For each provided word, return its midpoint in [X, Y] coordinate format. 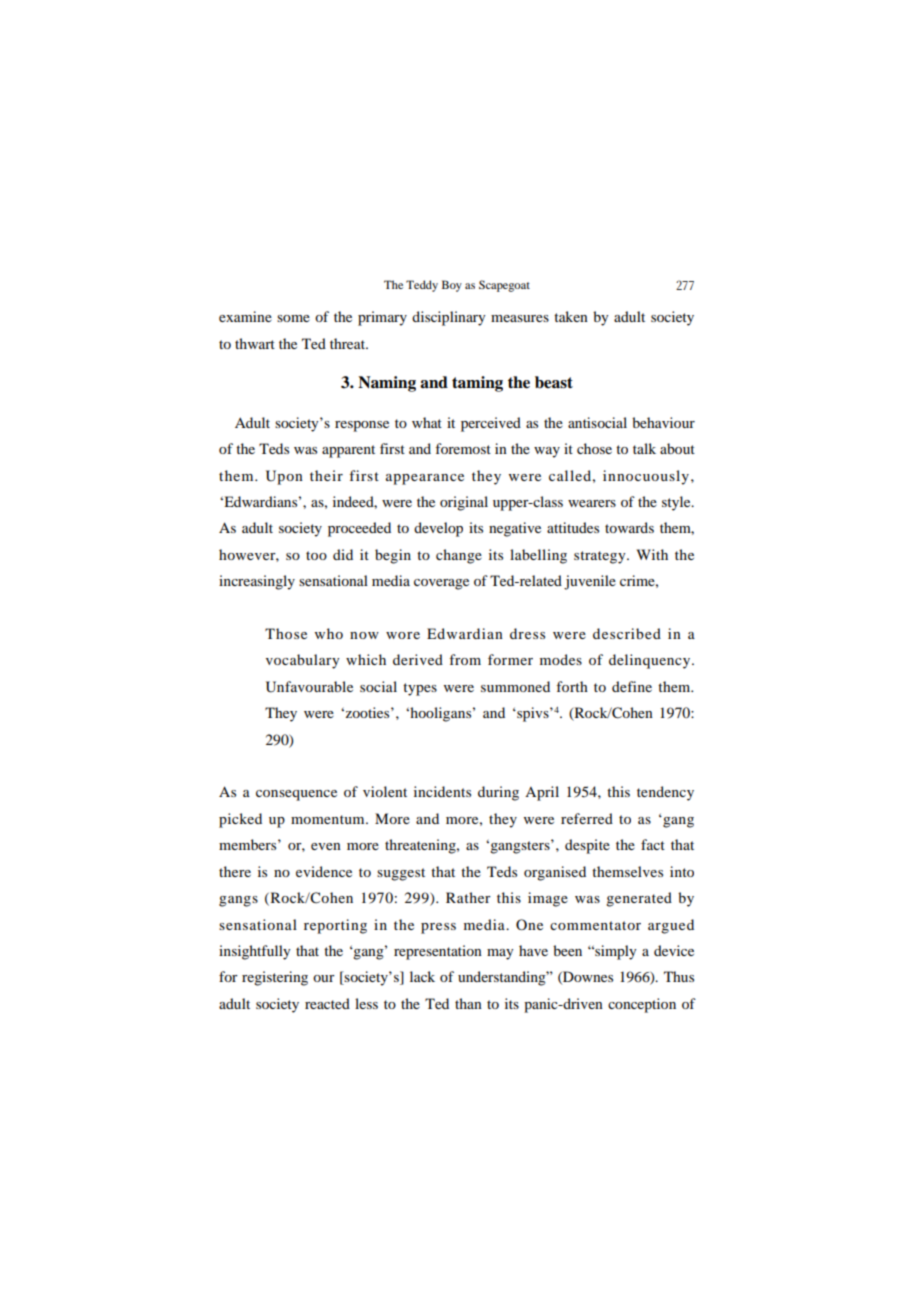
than [468, 1003]
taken [571, 316]
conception [642, 1005]
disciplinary [449, 318]
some [293, 318]
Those [286, 633]
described [627, 633]
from [465, 659]
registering [275, 978]
